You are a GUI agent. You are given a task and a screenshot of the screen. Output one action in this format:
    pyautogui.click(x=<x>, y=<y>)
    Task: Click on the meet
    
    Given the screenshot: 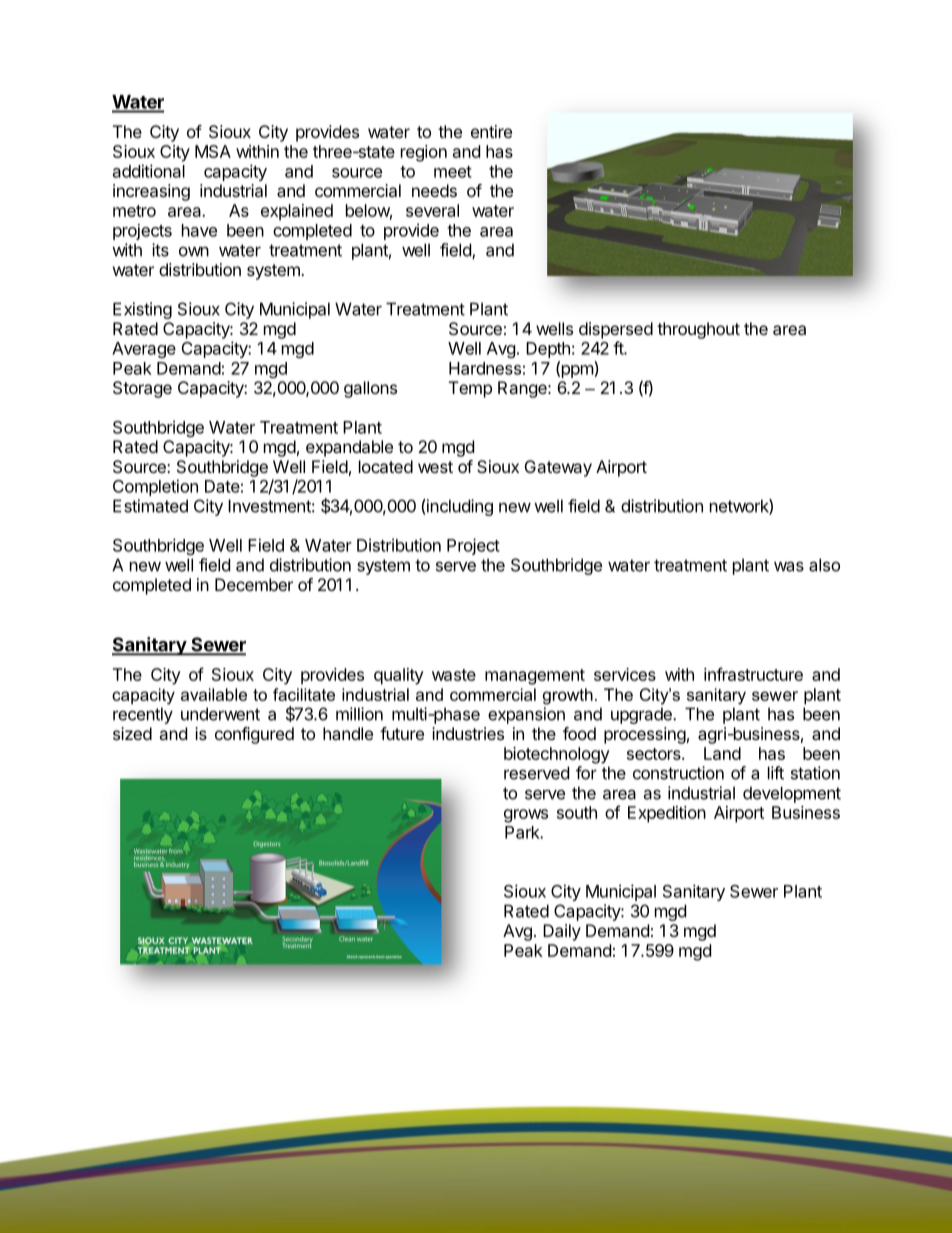 What is the action you would take?
    pyautogui.click(x=453, y=172)
